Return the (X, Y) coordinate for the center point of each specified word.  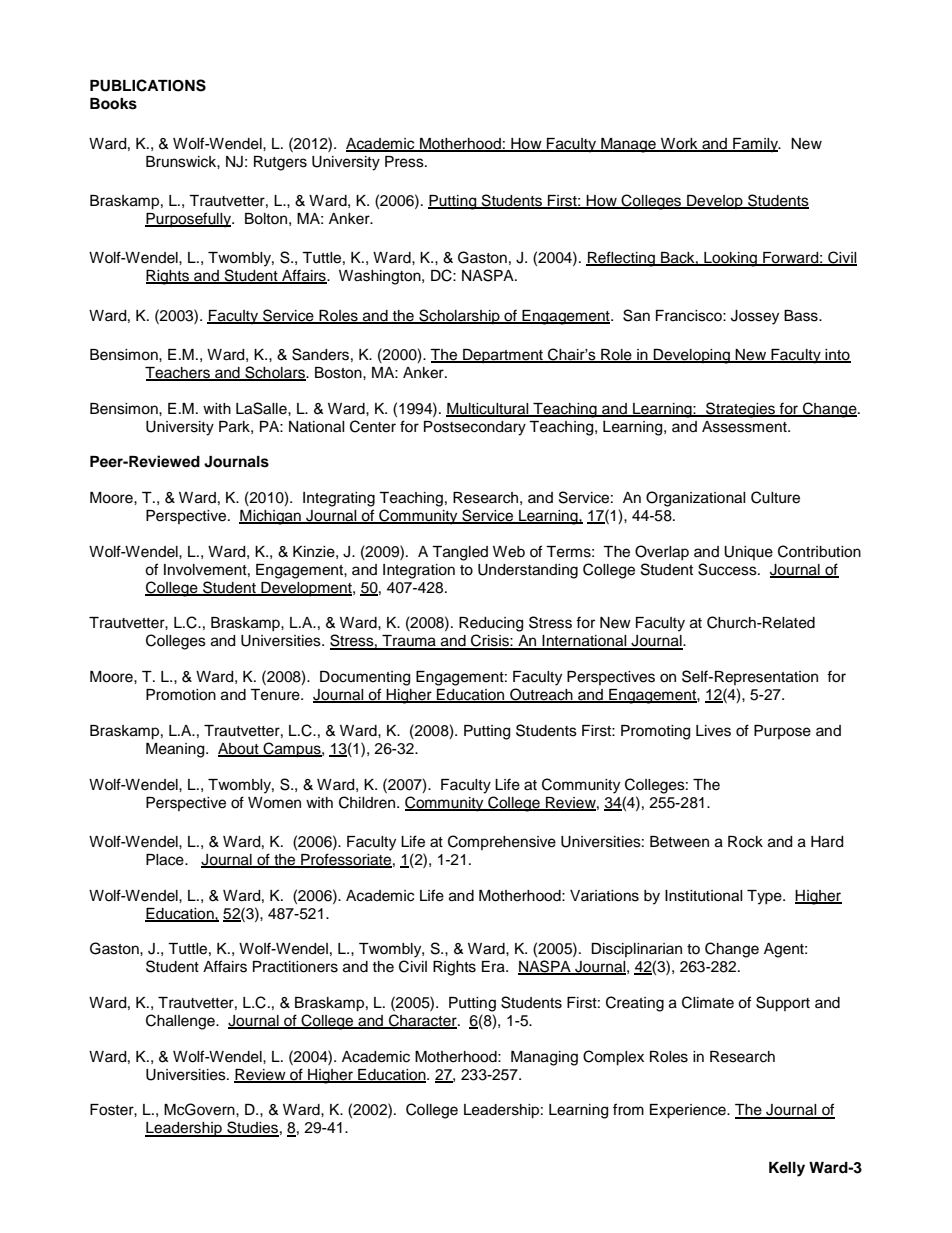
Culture (775, 497)
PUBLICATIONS (148, 85)
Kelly (787, 1169)
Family (755, 145)
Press (405, 162)
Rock (745, 842)
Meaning (176, 750)
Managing (544, 1058)
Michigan (271, 517)
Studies (252, 1128)
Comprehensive (502, 842)
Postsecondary (475, 428)
